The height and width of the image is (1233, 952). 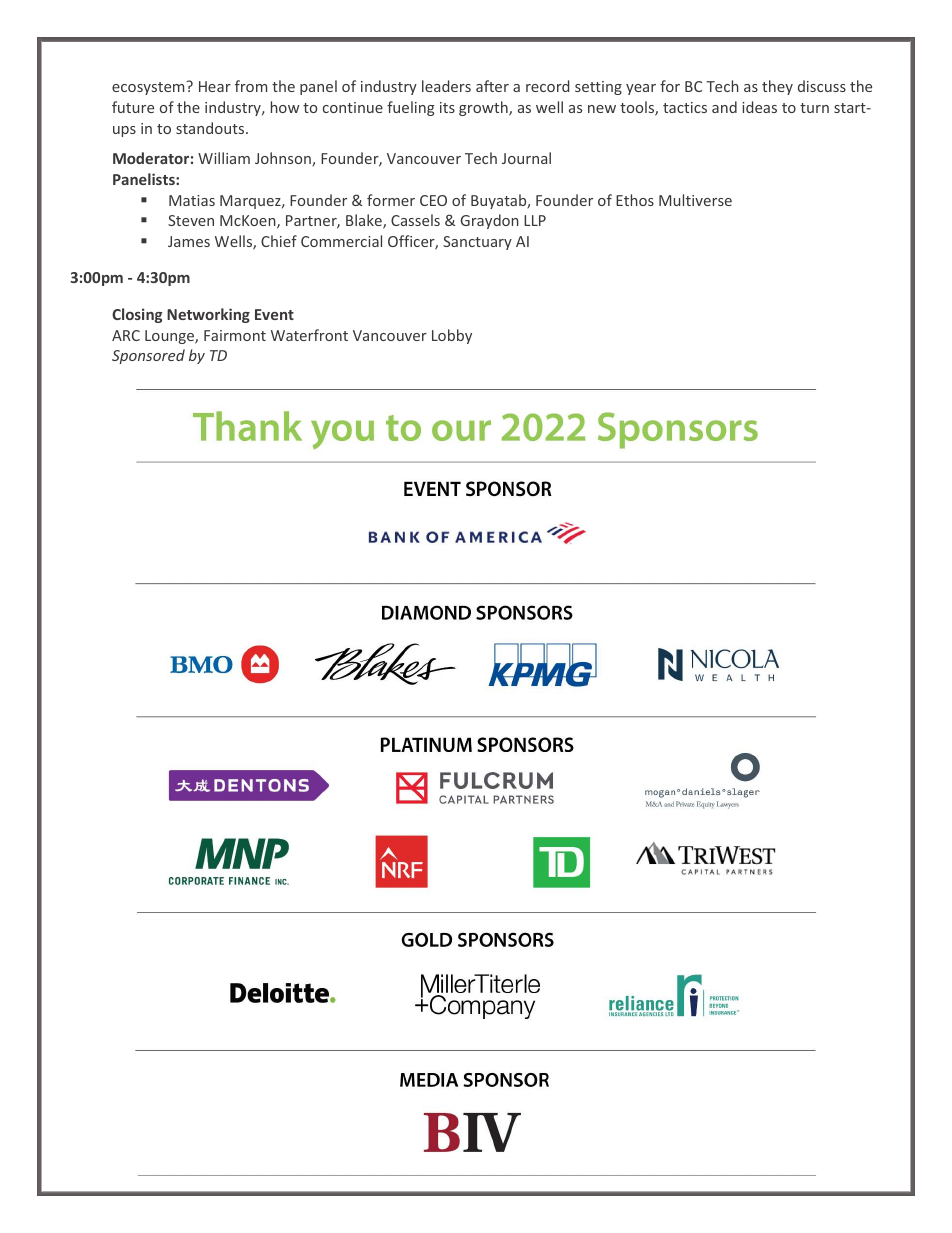 What do you see at coordinates (492, 86) in the image?
I see `after` at bounding box center [492, 86].
